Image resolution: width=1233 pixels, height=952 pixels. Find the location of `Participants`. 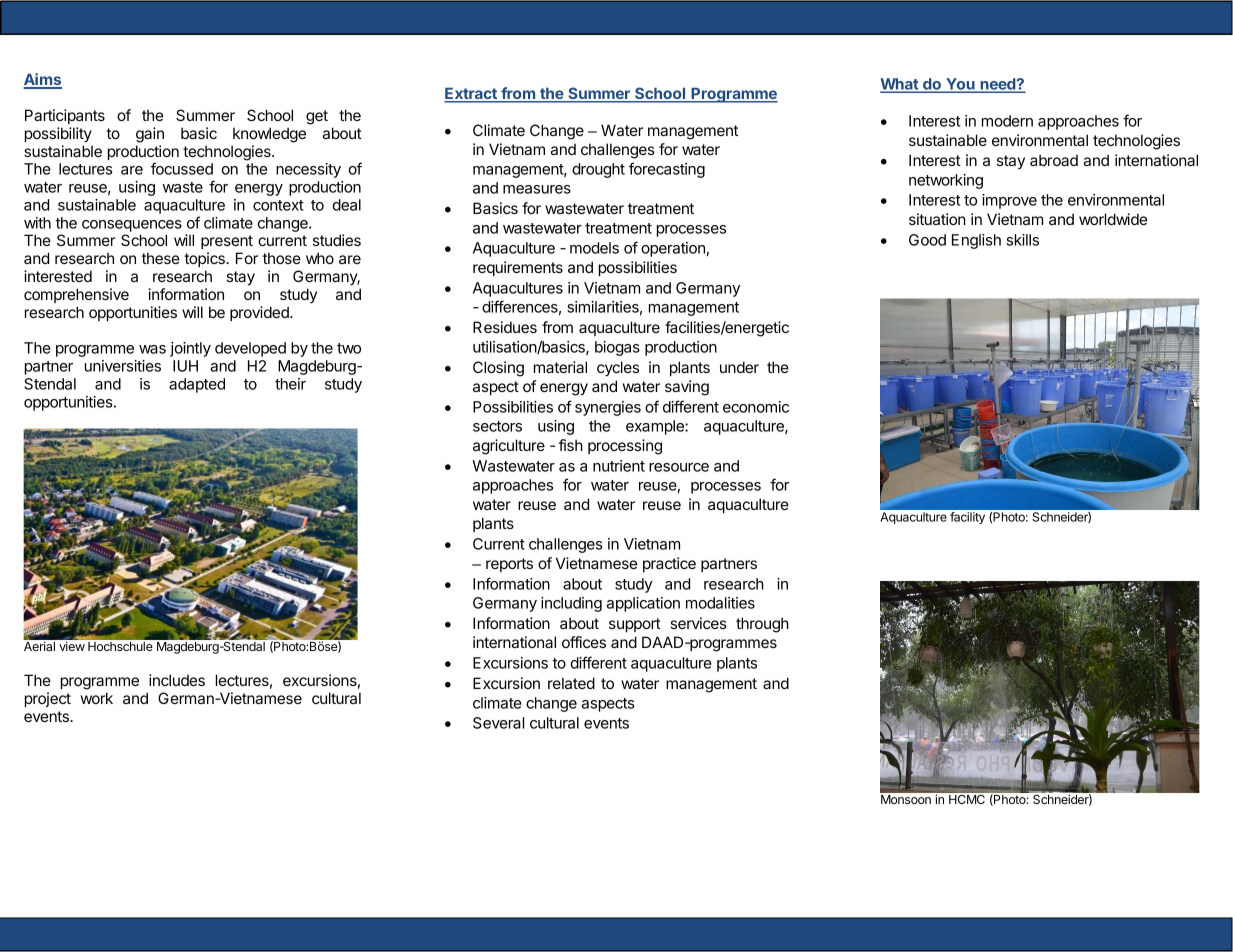

Participants is located at coordinates (65, 116).
